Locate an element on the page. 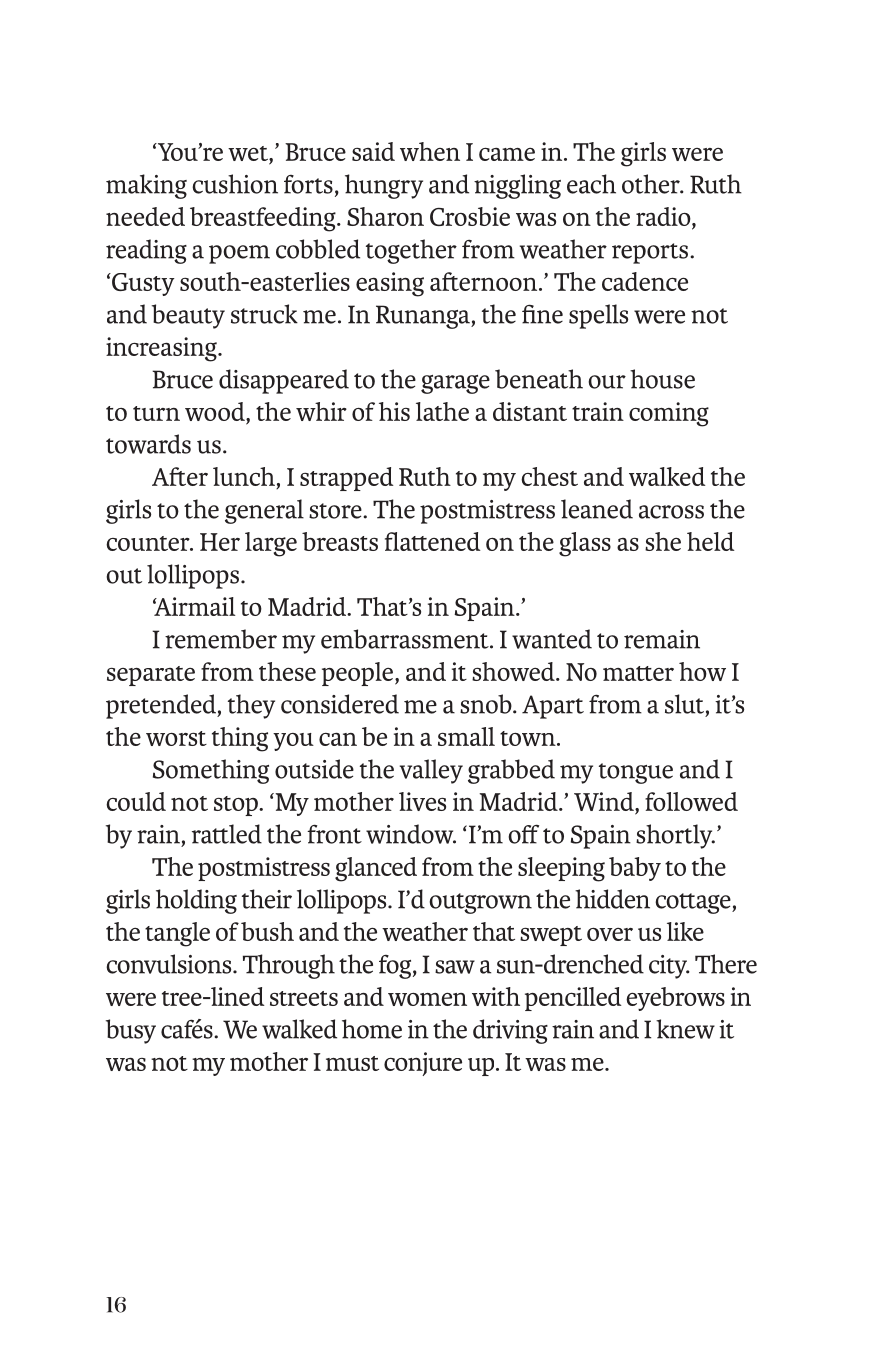 The image size is (882, 1372). lunch is located at coordinates (245, 478).
